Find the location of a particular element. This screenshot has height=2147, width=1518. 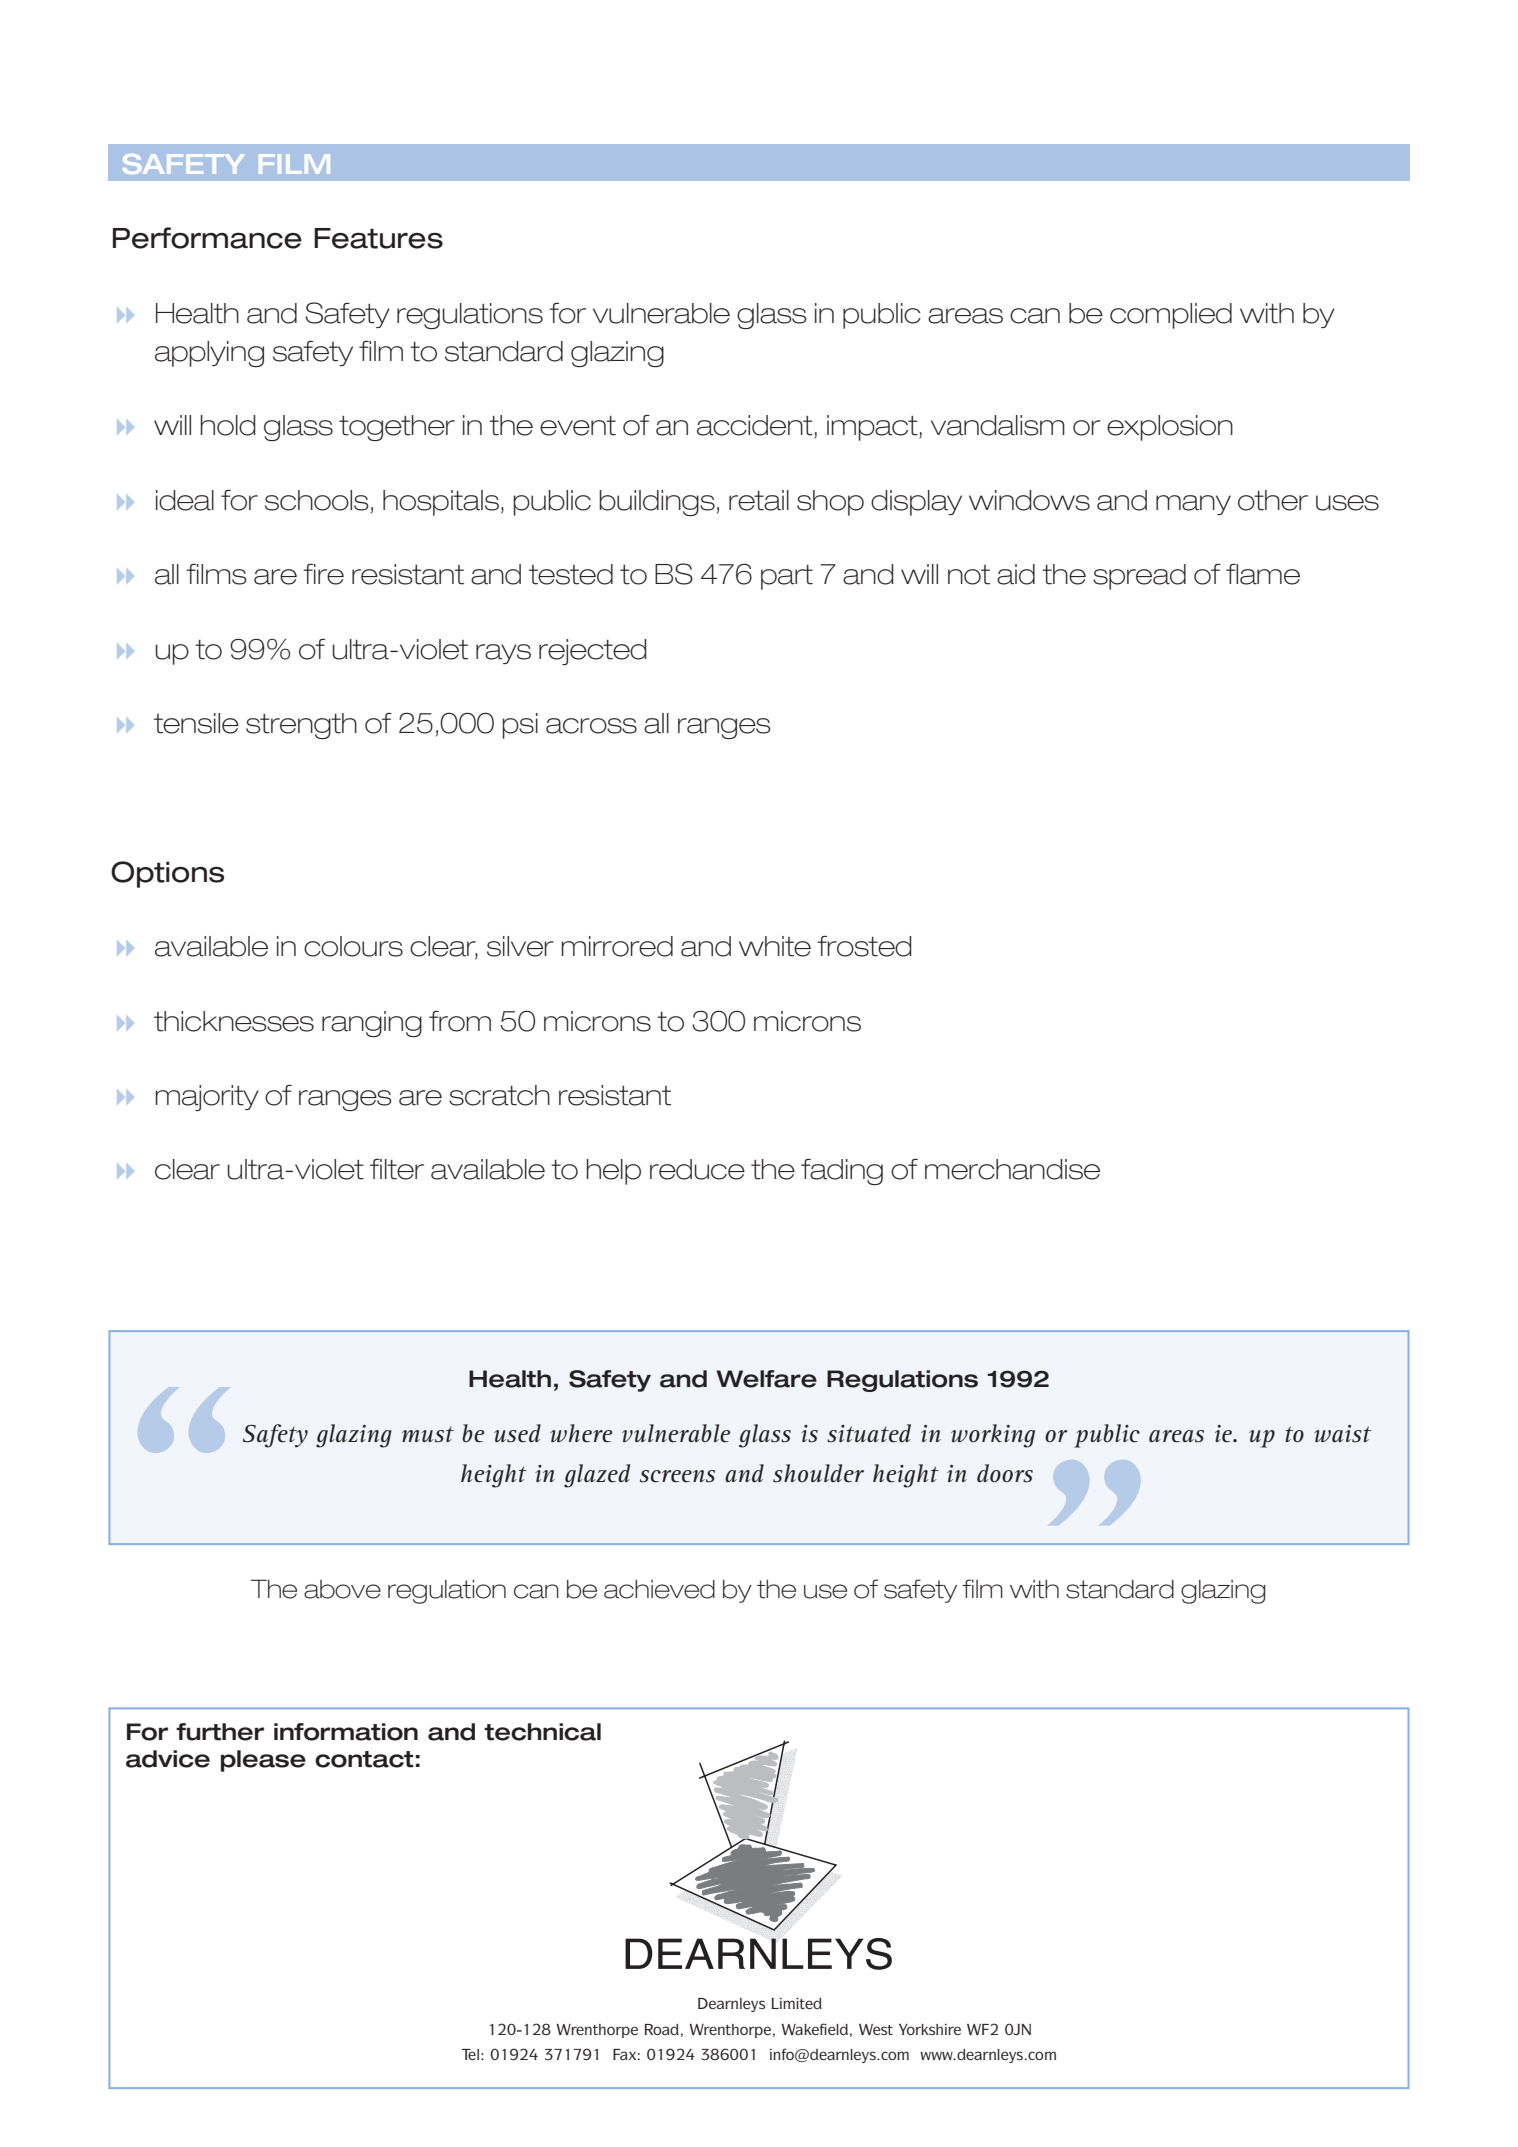

above is located at coordinates (342, 1589).
